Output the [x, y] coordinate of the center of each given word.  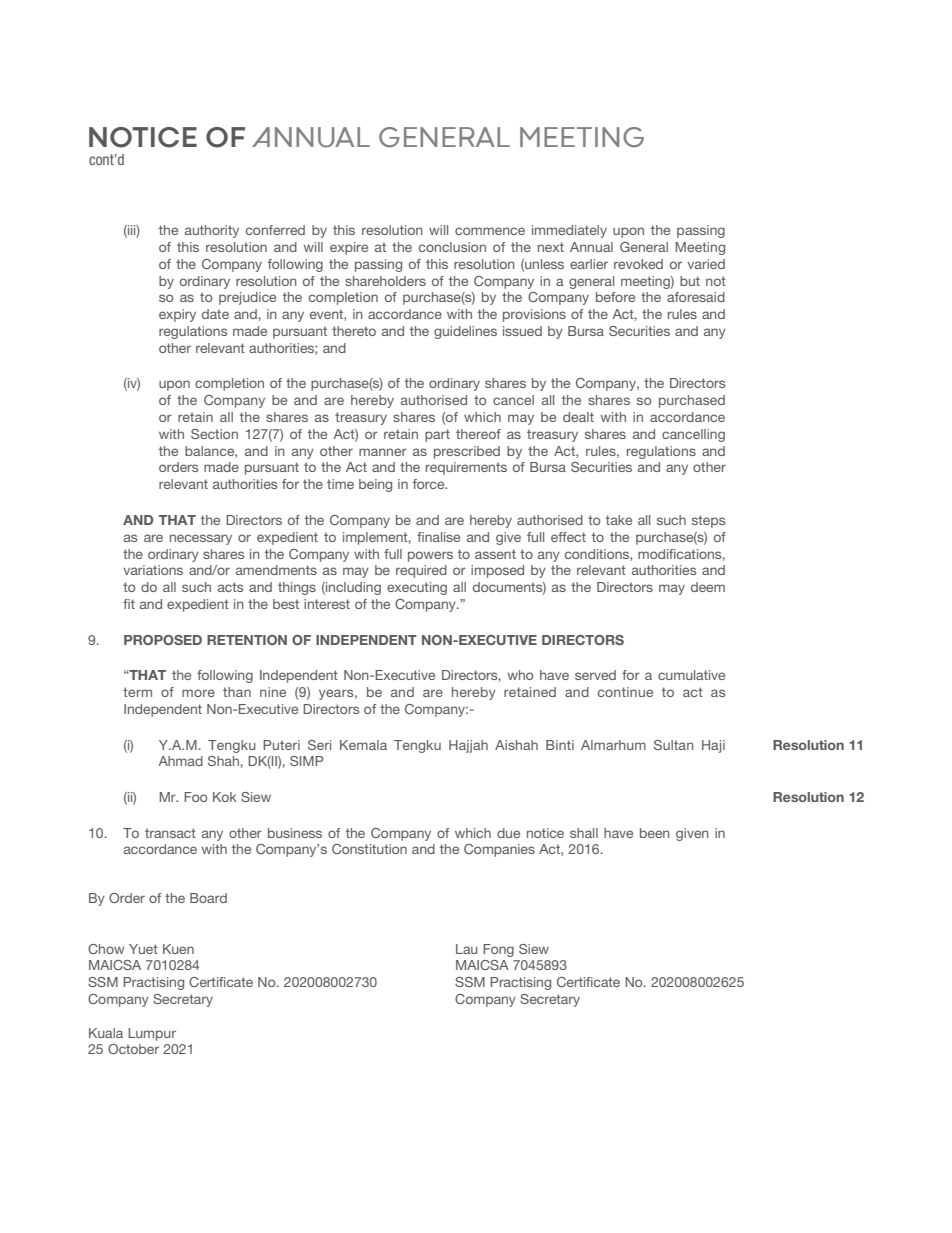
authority [212, 231]
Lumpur [152, 1034]
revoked [638, 264]
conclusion [452, 247]
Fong [498, 950]
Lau [467, 949]
